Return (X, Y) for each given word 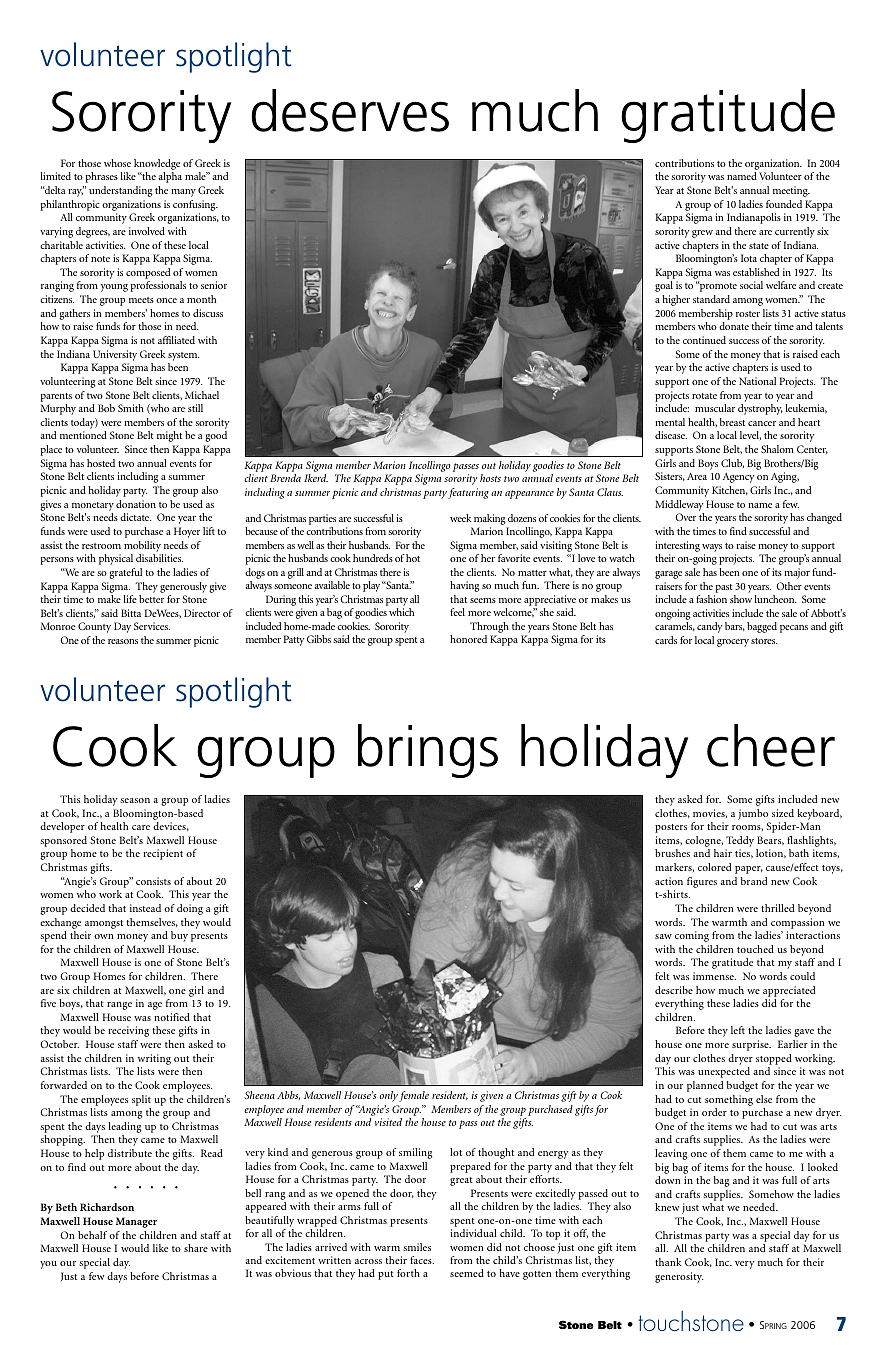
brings (428, 751)
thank (668, 1262)
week (461, 518)
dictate (135, 517)
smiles (417, 1247)
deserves (350, 110)
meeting (791, 191)
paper (749, 870)
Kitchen (730, 490)
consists (153, 881)
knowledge (157, 164)
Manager (136, 1222)
